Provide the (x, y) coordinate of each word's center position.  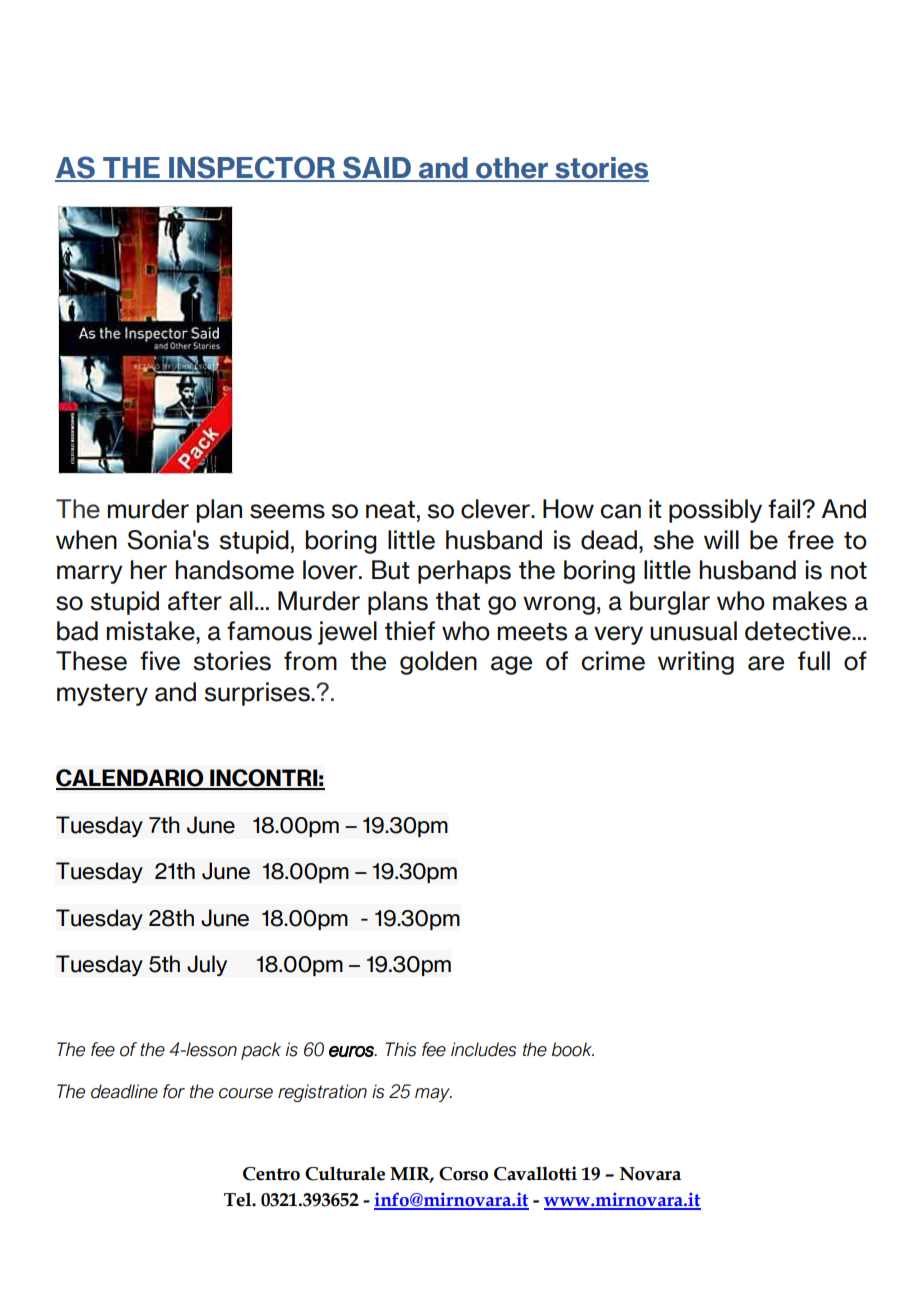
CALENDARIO (131, 779)
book (573, 1049)
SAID (377, 168)
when (86, 540)
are (766, 663)
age (511, 665)
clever (496, 509)
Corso (463, 1174)
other (512, 169)
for (174, 1091)
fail (785, 509)
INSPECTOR (252, 168)
